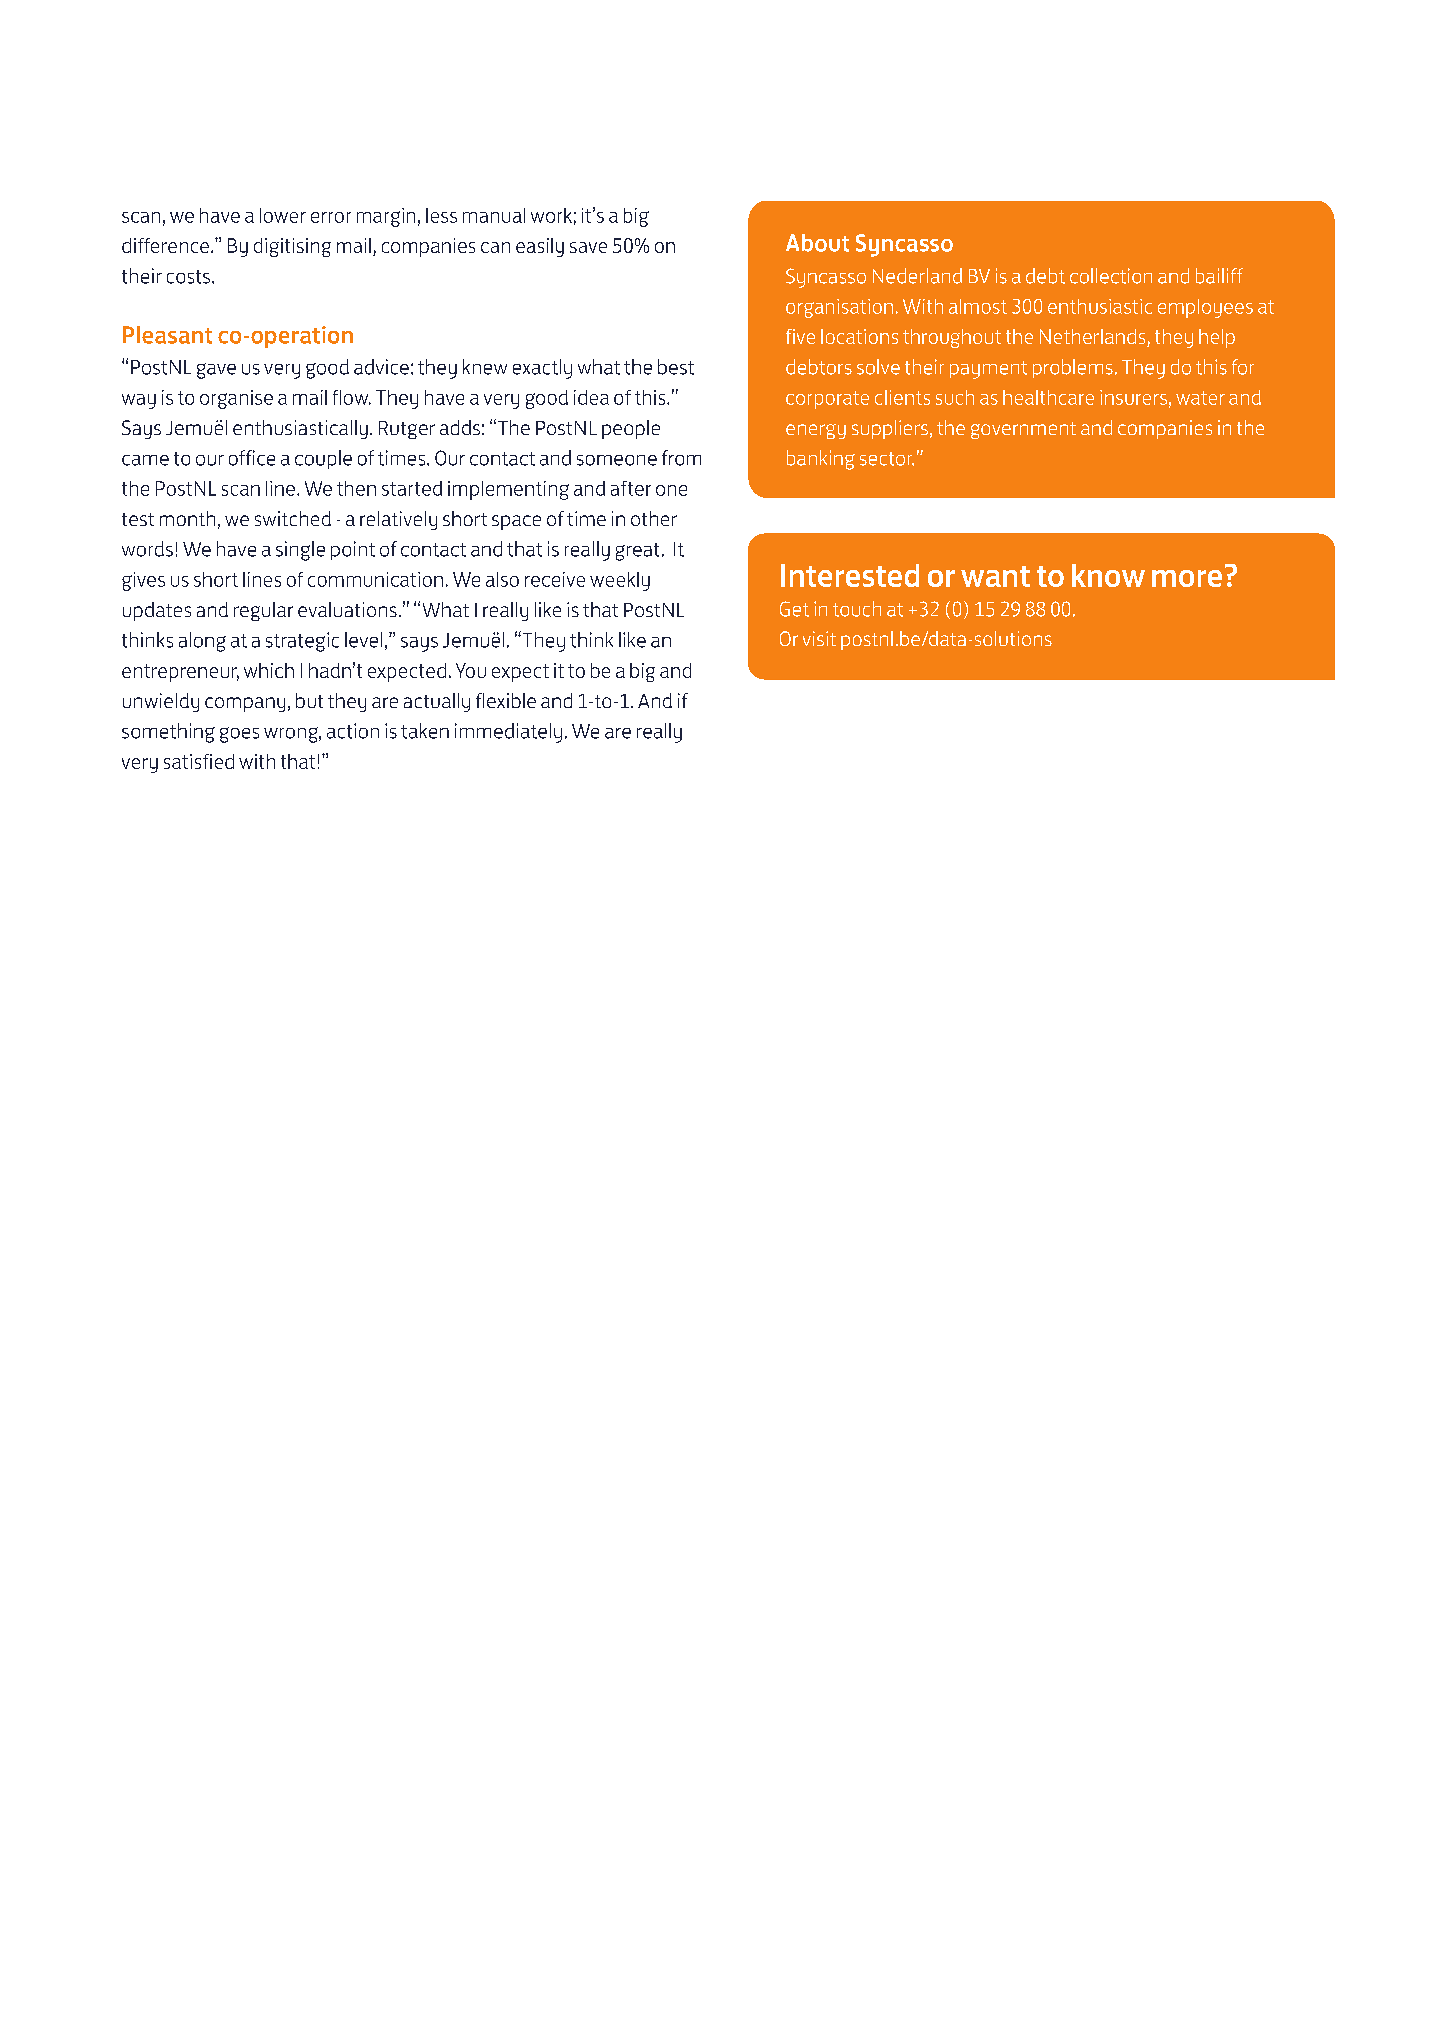 The height and width of the document is (2043, 1456). I want to click on collection, so click(1111, 276).
